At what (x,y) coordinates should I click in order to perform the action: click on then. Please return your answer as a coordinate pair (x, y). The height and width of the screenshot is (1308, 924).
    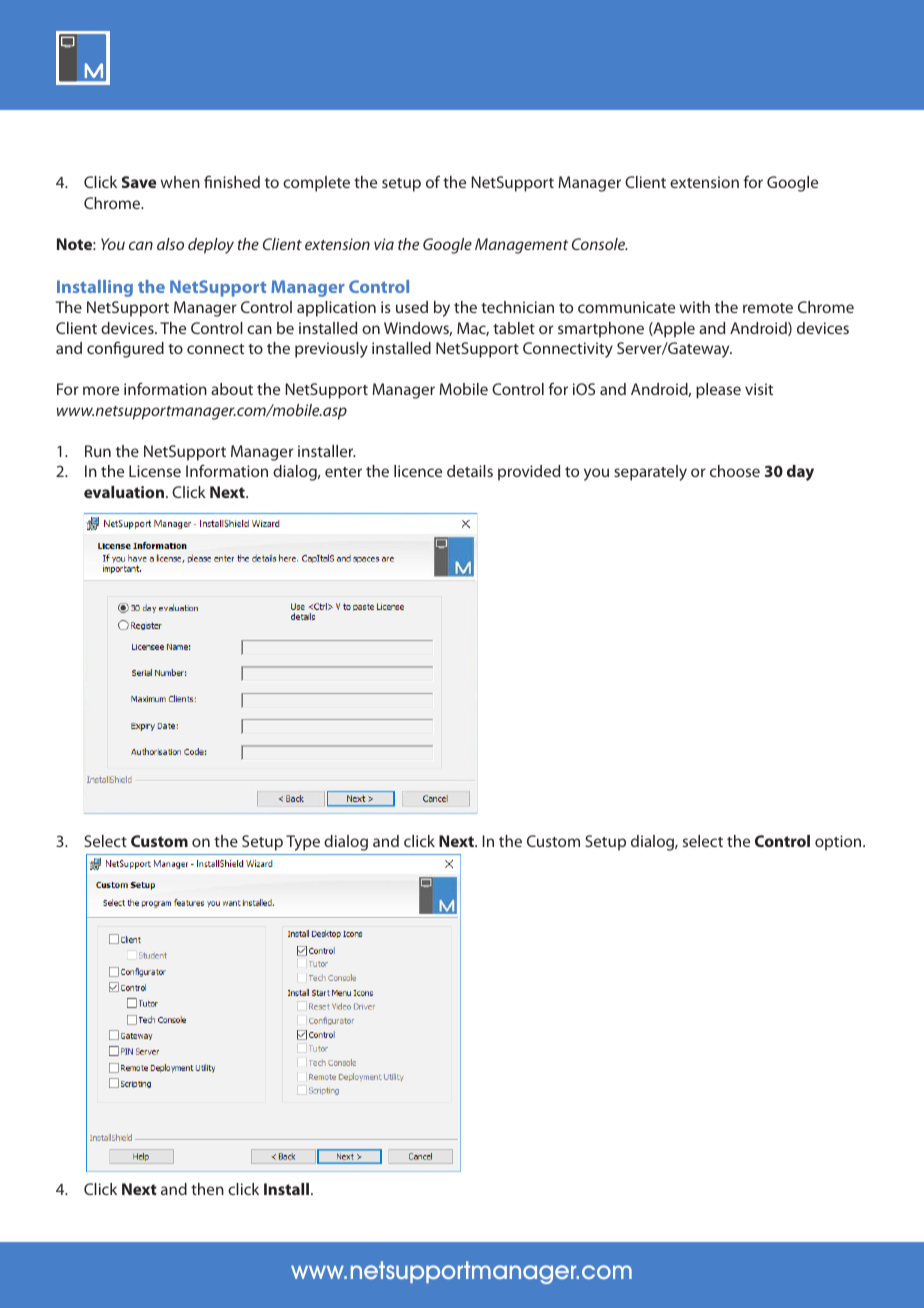
    Looking at the image, I should click on (207, 1189).
